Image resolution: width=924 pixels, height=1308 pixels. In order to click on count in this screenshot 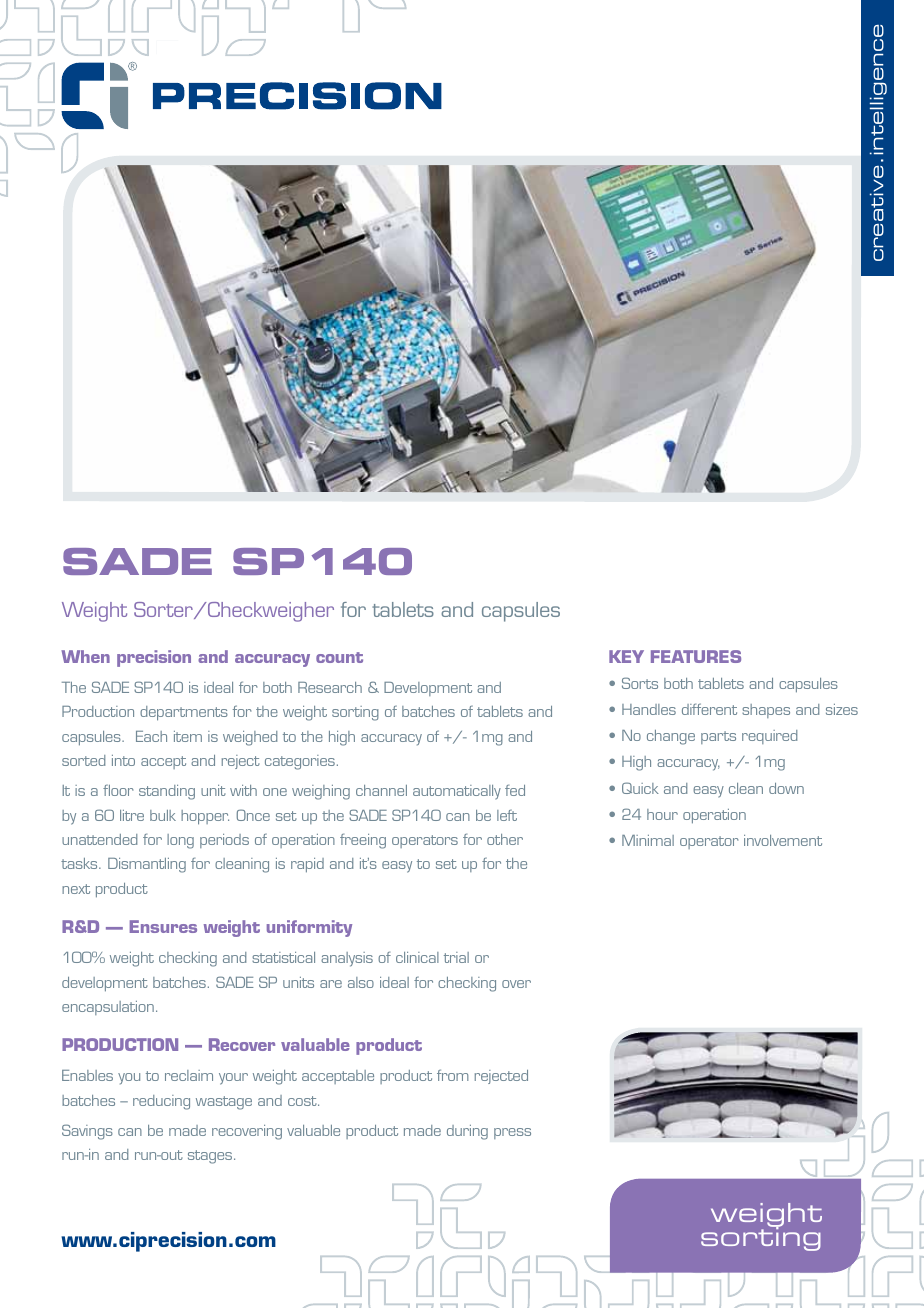, I will do `click(339, 657)`.
